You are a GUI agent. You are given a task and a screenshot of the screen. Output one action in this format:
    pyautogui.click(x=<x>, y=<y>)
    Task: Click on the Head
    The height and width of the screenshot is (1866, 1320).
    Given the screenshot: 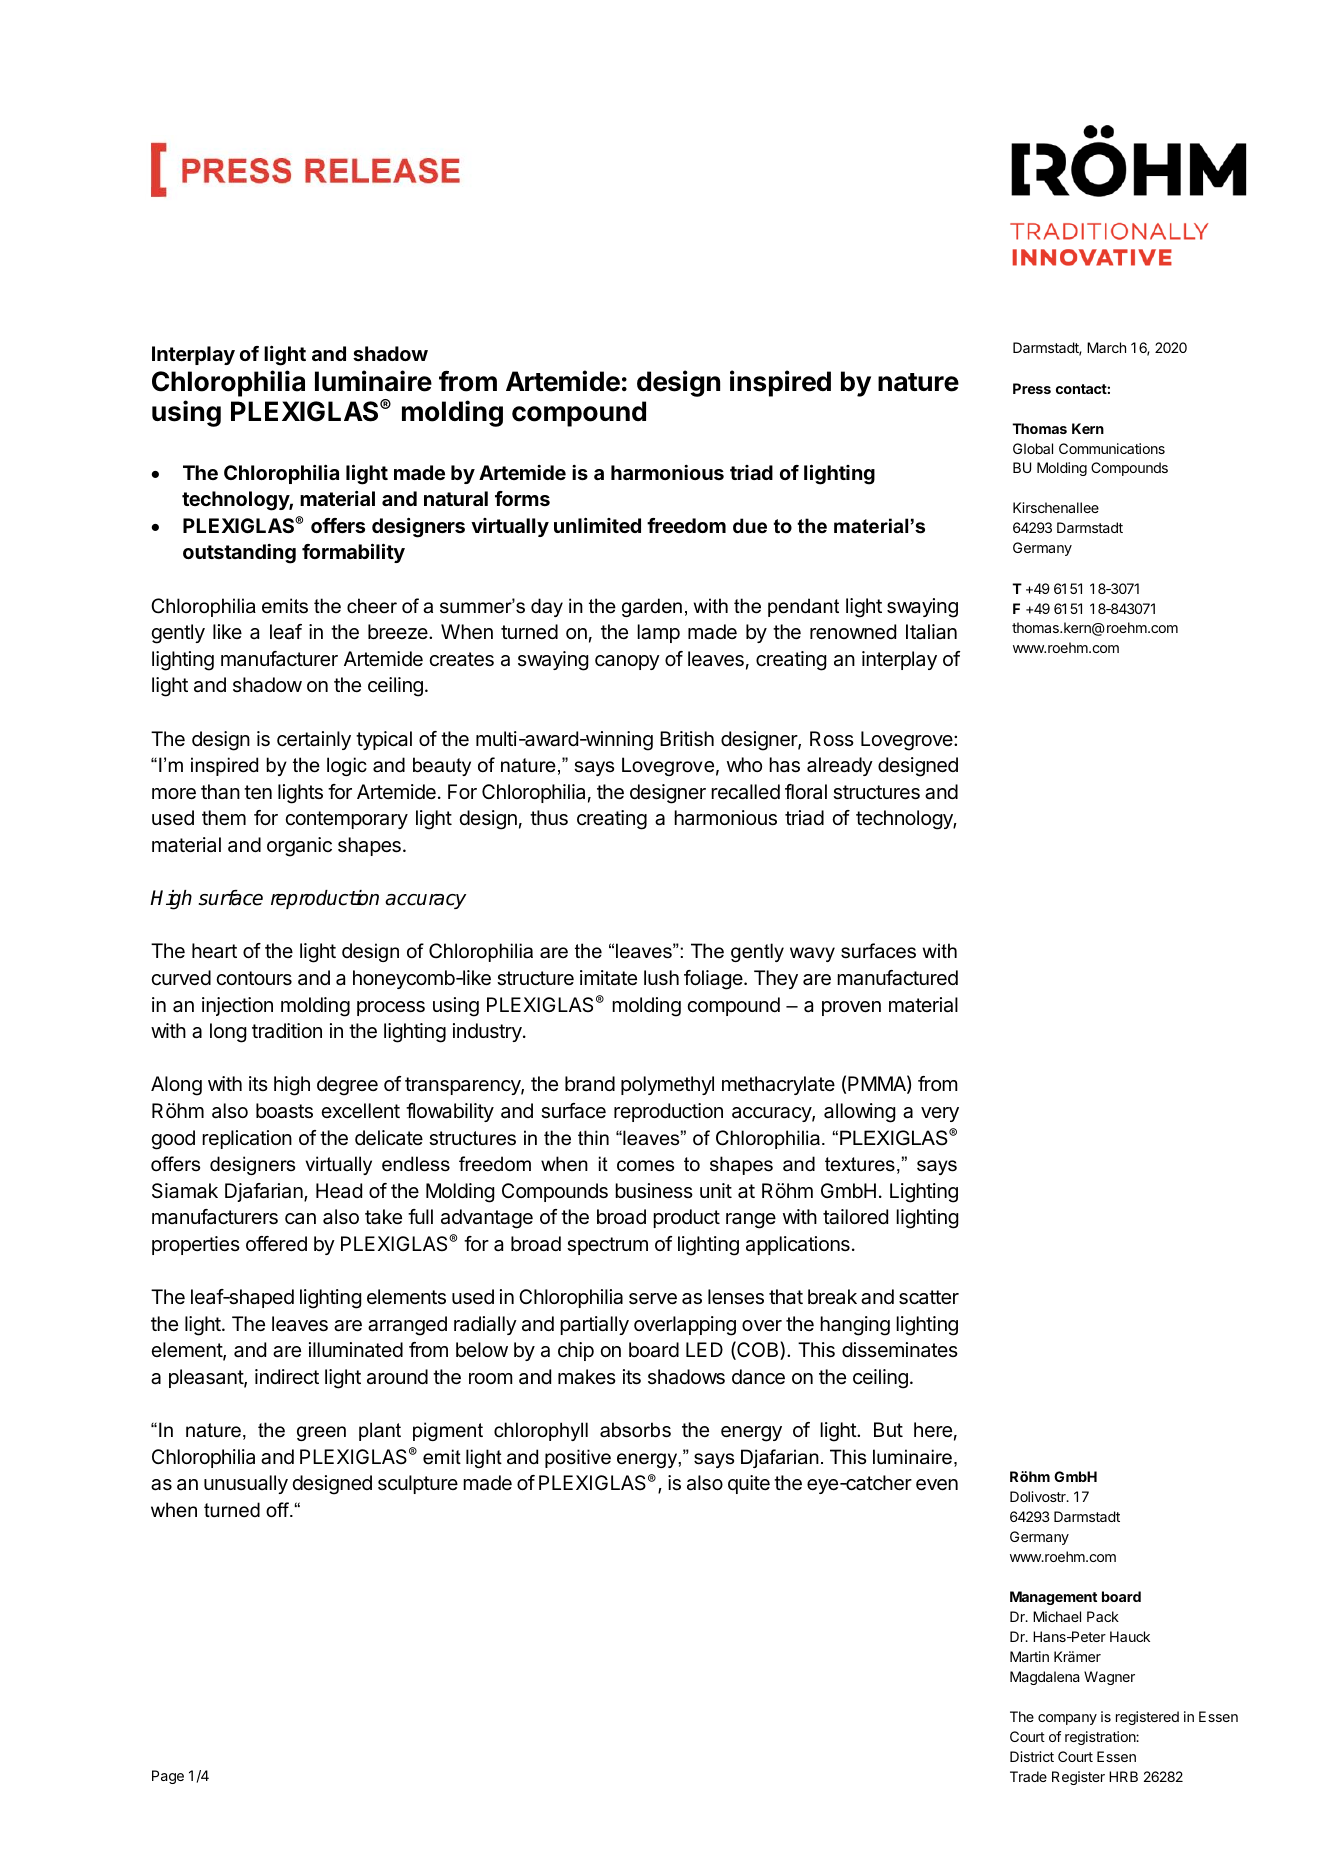 What is the action you would take?
    pyautogui.click(x=339, y=1191)
